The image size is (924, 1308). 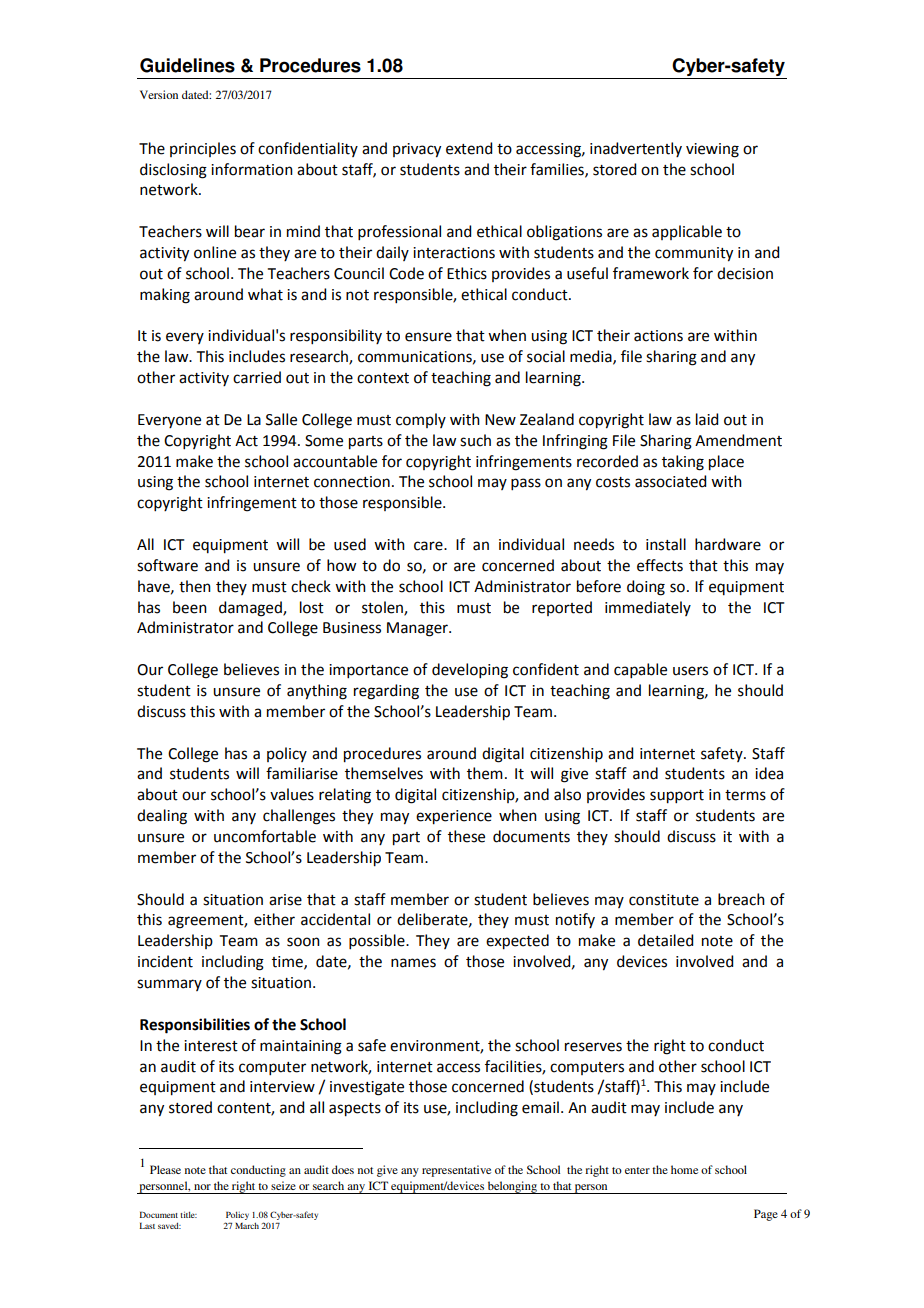 What do you see at coordinates (677, 797) in the image?
I see `support` at bounding box center [677, 797].
